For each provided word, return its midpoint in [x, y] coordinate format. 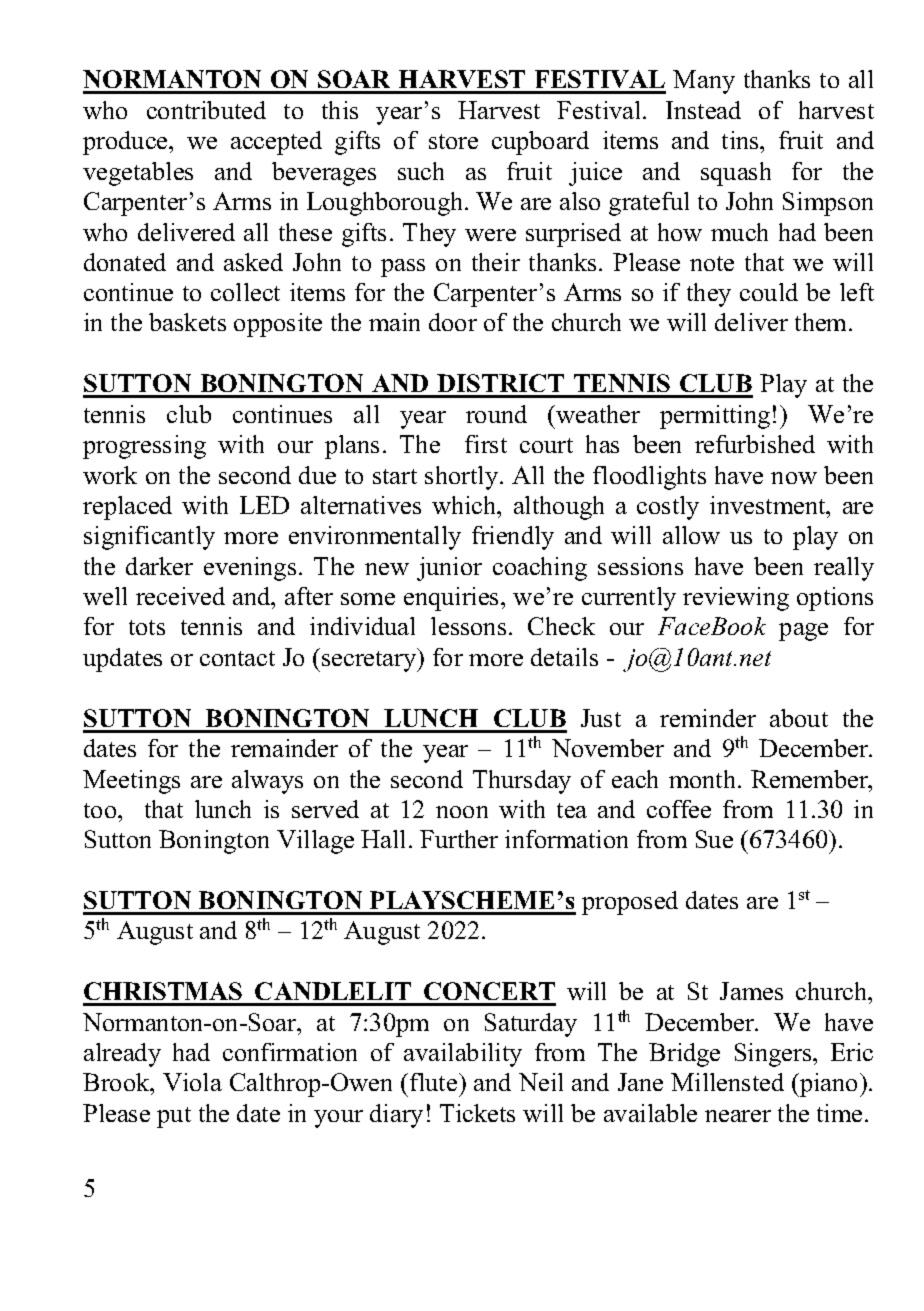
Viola [192, 1082]
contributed [206, 110]
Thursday [522, 782]
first [486, 444]
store [453, 141]
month [704, 779]
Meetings [131, 782]
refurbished [755, 444]
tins [741, 140]
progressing [144, 447]
